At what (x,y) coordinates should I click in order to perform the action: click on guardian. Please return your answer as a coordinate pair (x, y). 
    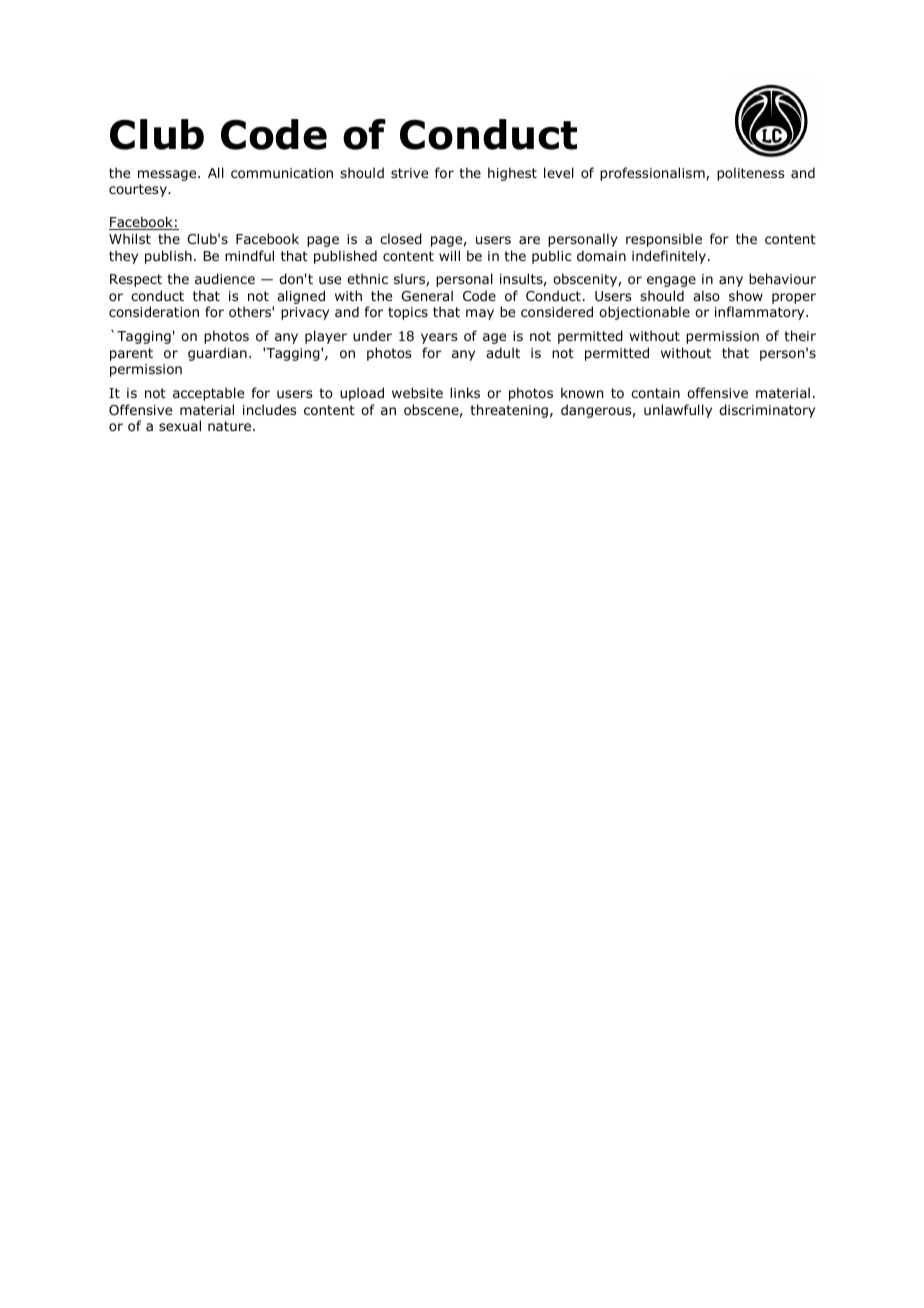
    Looking at the image, I should click on (217, 354).
